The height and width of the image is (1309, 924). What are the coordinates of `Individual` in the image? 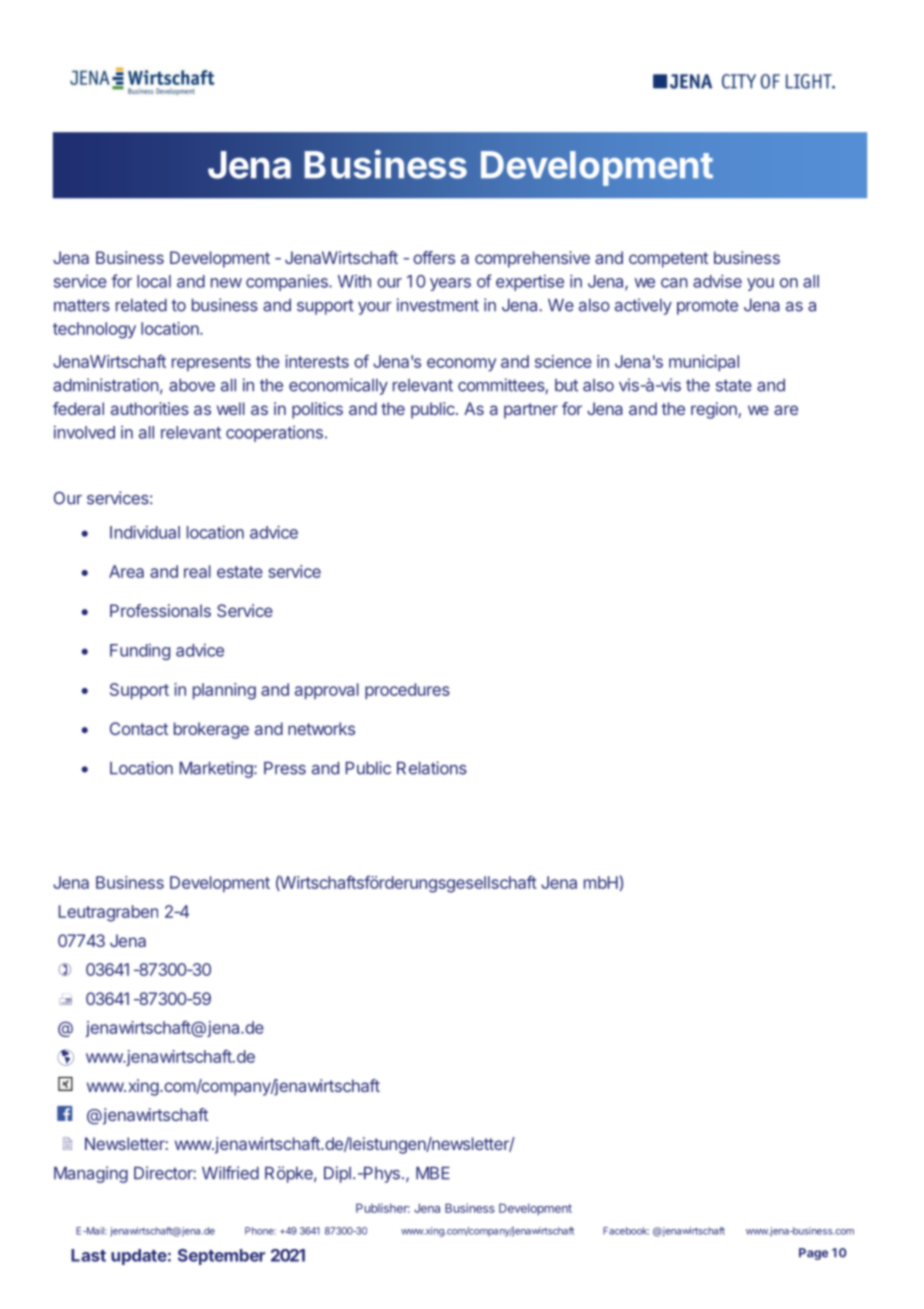 It's located at (145, 532).
